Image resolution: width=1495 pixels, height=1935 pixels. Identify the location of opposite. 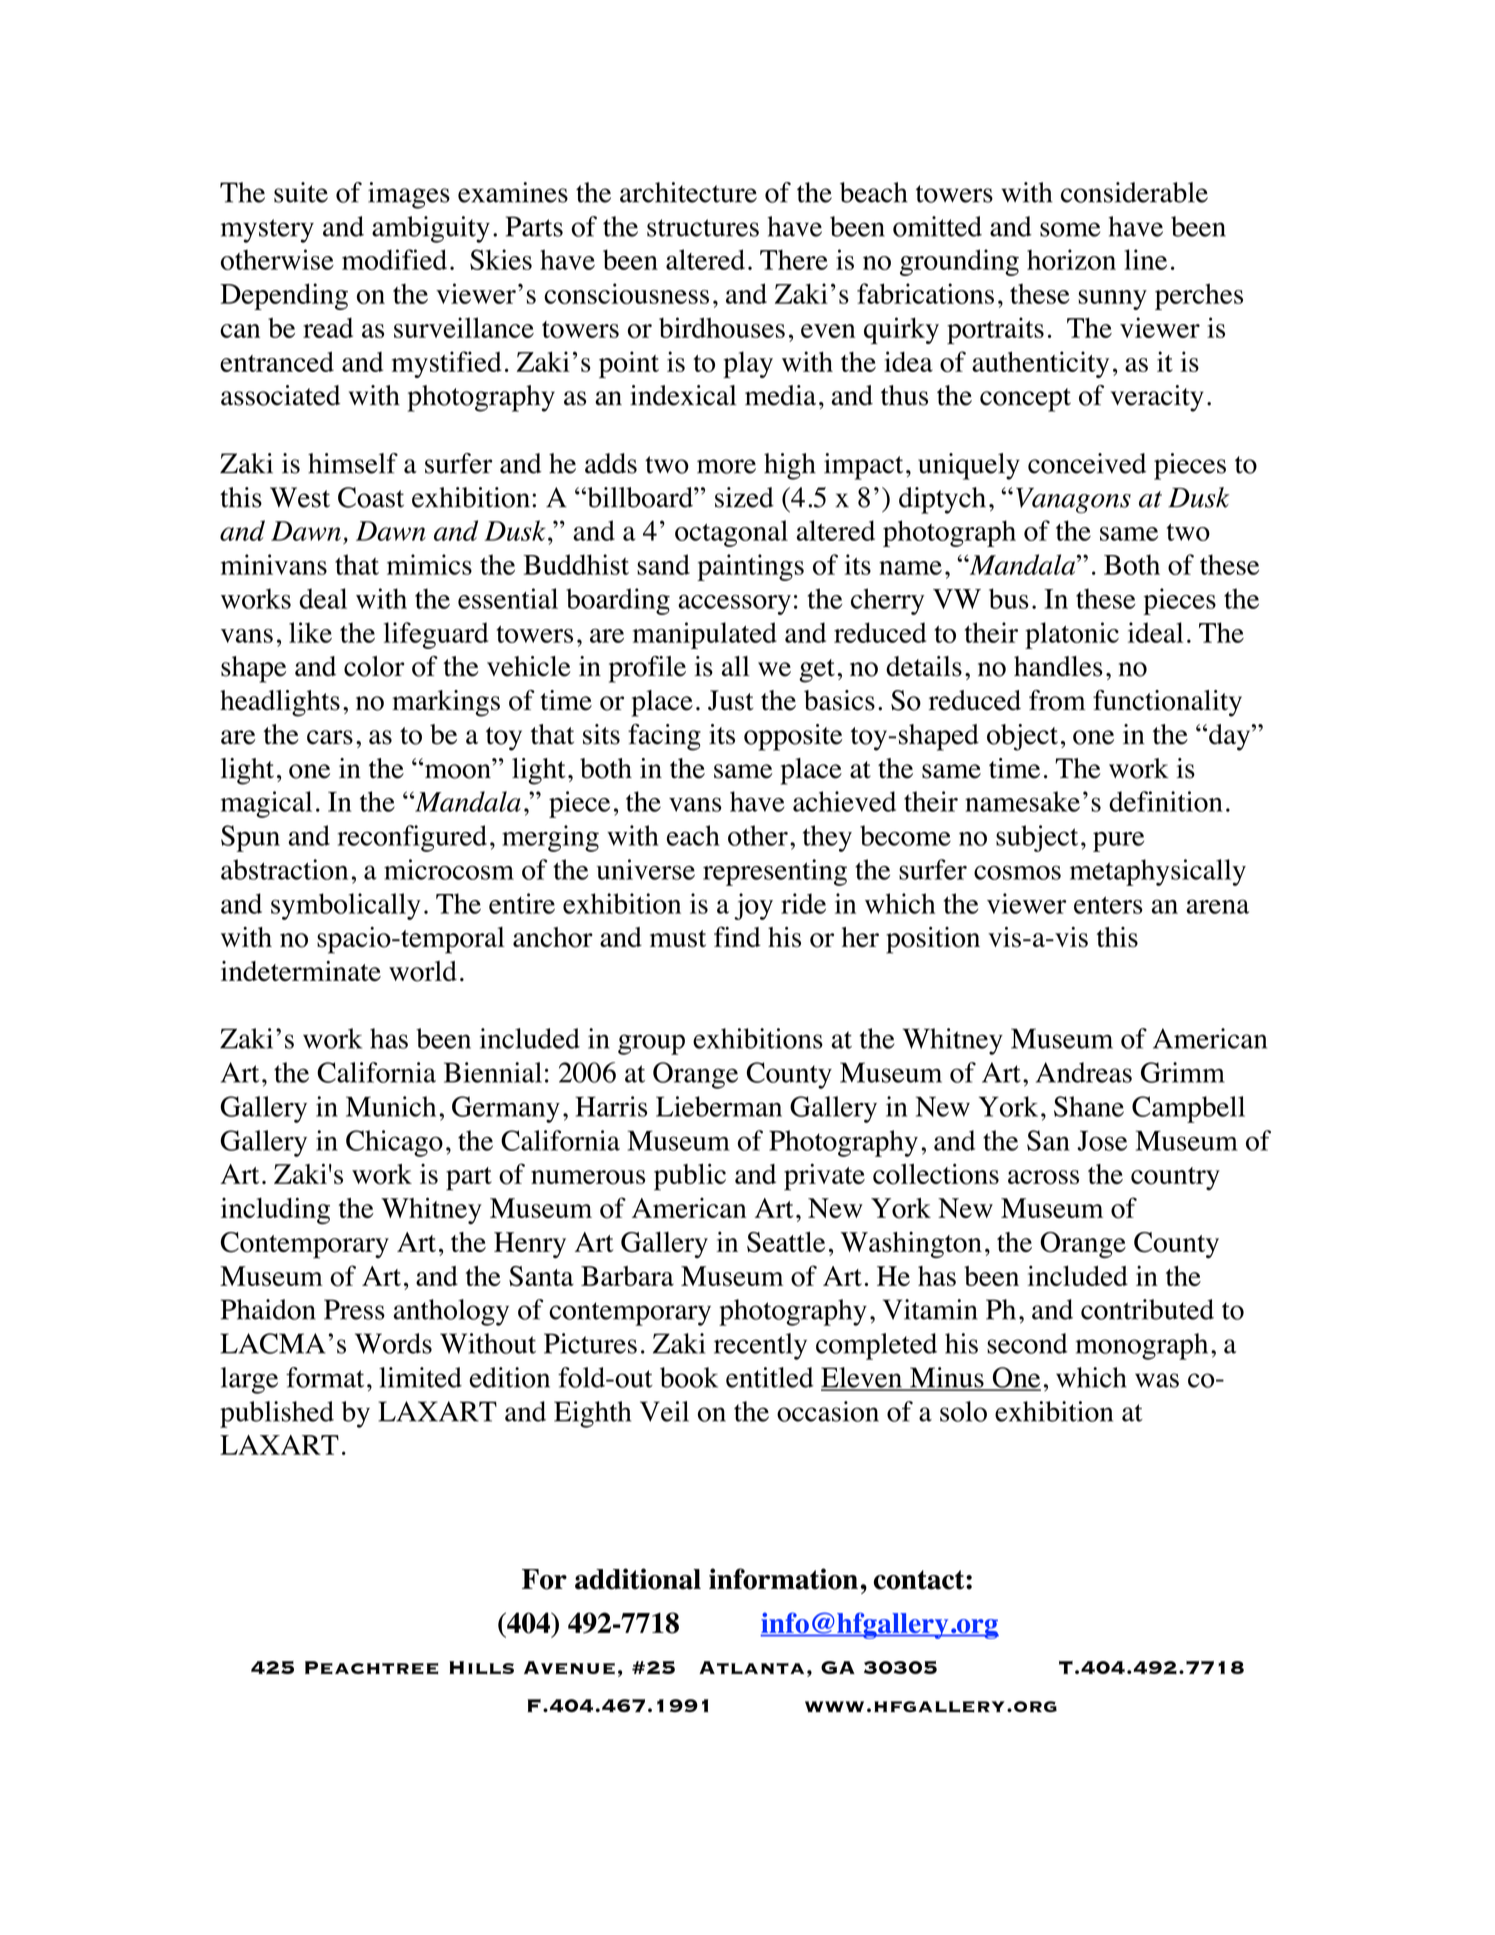
(793, 737).
